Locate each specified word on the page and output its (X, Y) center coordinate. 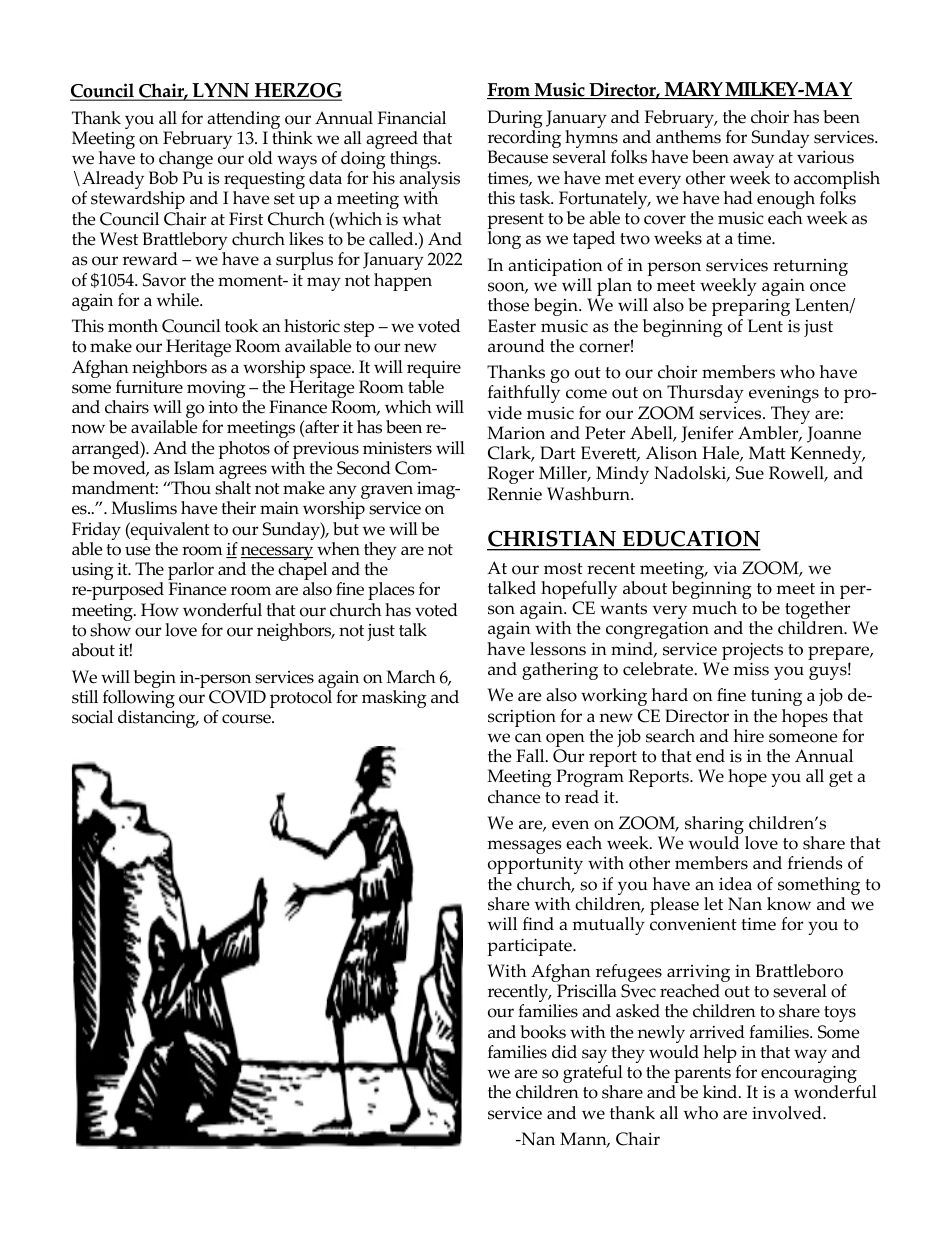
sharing (715, 826)
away (753, 161)
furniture (149, 387)
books (543, 1032)
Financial (412, 118)
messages (524, 847)
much (714, 608)
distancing (158, 719)
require (434, 370)
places (391, 591)
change (186, 161)
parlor (191, 572)
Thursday (705, 394)
